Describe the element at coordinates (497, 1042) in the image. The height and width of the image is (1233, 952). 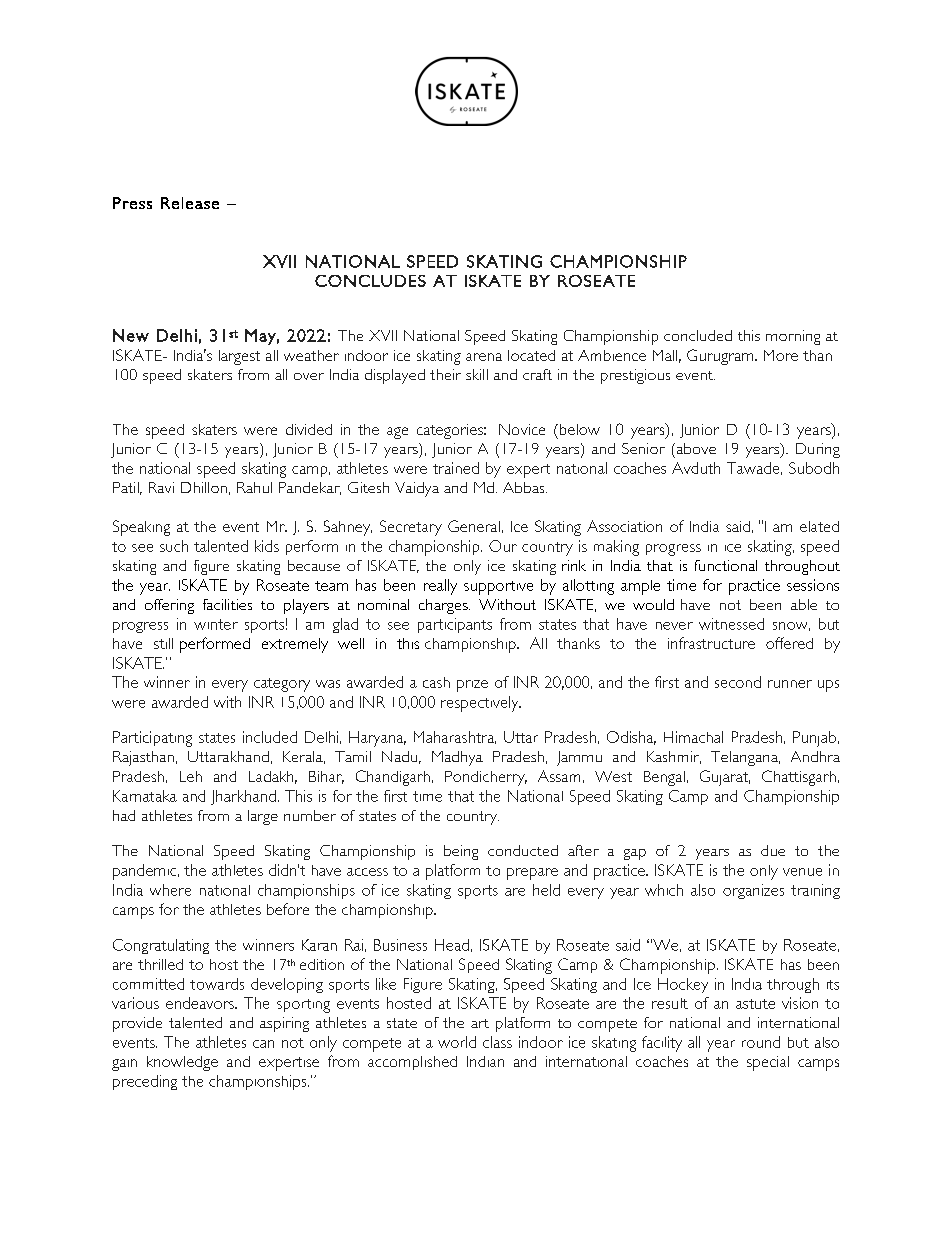
I see `class` at that location.
